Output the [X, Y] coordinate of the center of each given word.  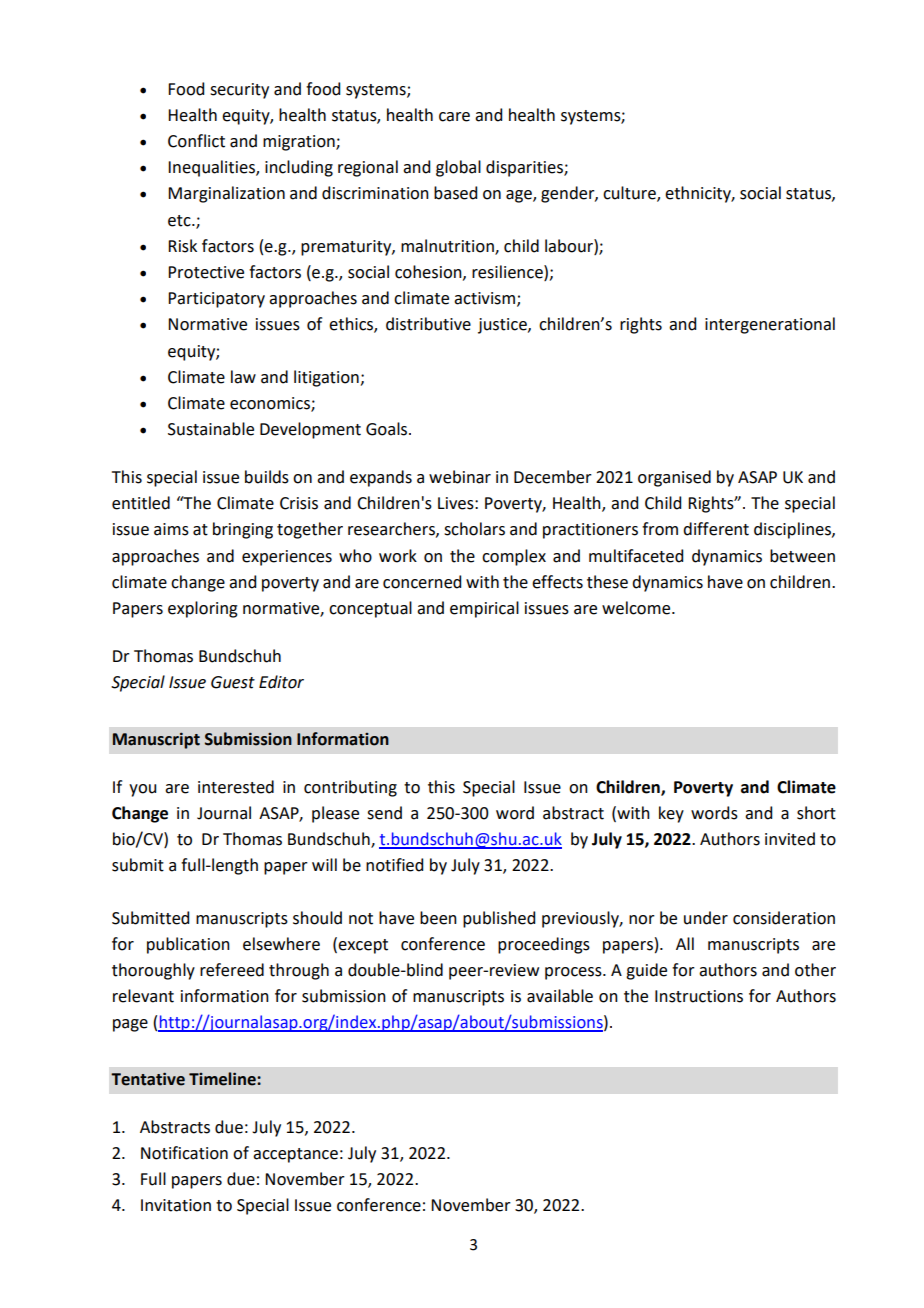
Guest [233, 682]
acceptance [295, 1155]
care [454, 117]
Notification [184, 1153]
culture [630, 194]
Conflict [196, 141]
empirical [484, 609]
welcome [637, 608]
